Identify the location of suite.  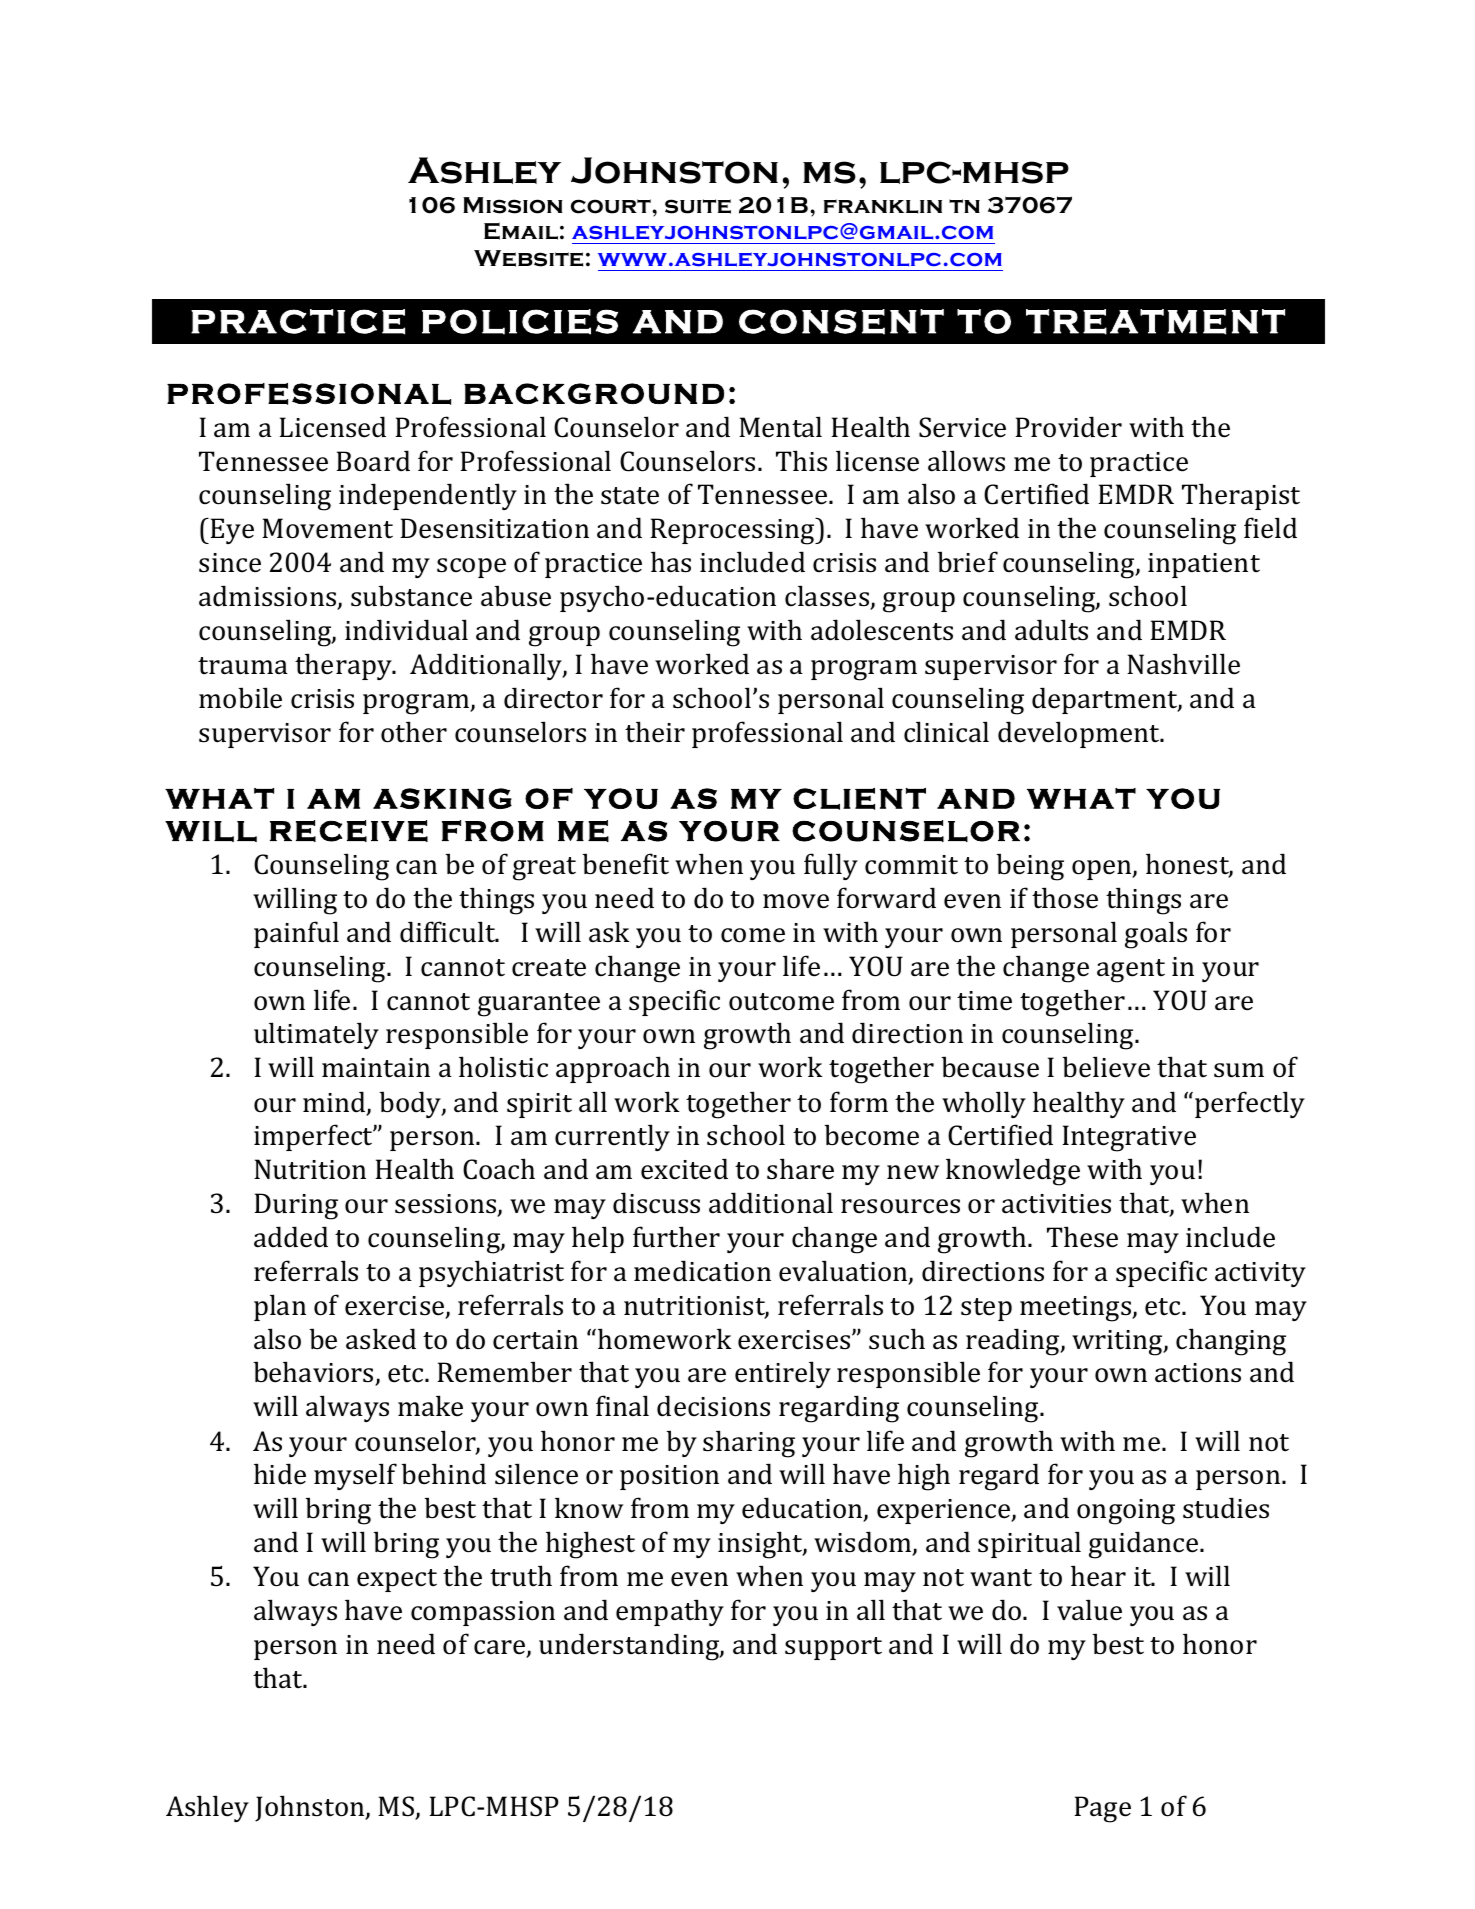
(698, 206).
